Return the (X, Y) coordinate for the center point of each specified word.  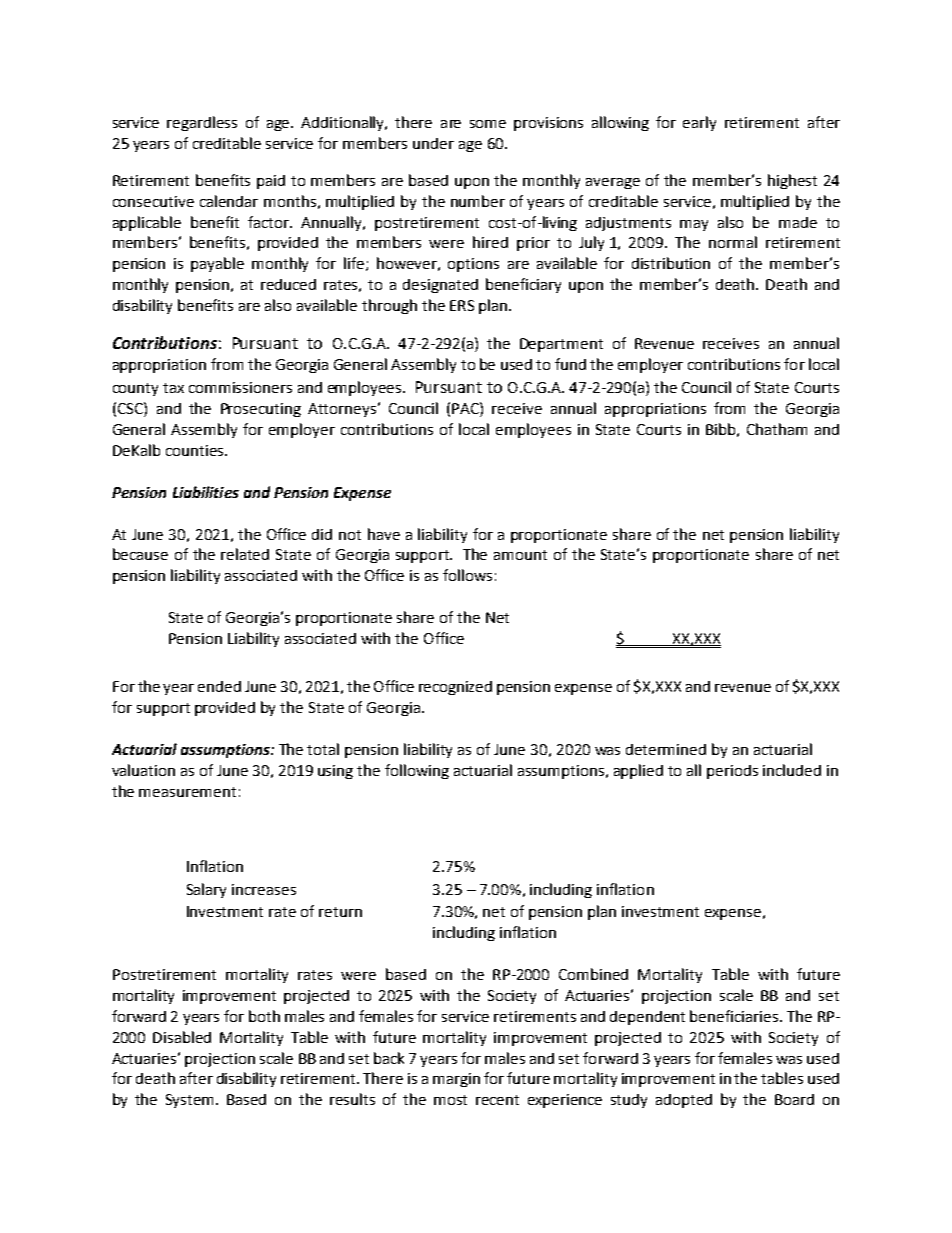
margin (456, 1080)
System (191, 1101)
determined (666, 749)
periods (732, 772)
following (417, 771)
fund (570, 364)
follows (467, 575)
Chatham (777, 429)
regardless (202, 123)
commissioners (240, 387)
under (433, 143)
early (699, 123)
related (245, 554)
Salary (206, 890)
